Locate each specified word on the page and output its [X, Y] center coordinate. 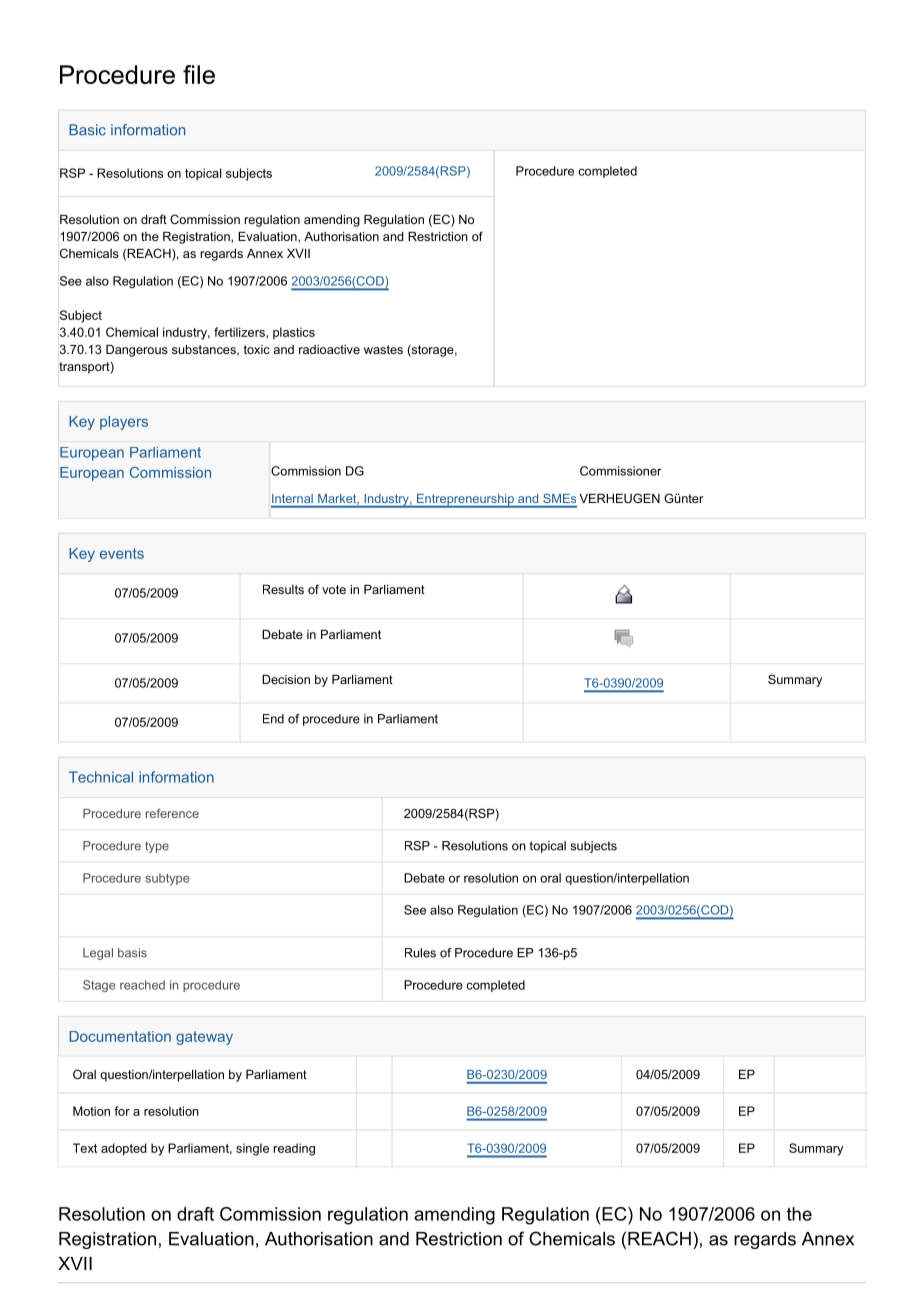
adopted [124, 1149]
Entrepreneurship [465, 501]
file [199, 74]
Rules [420, 953]
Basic [87, 130]
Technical [101, 777]
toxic [257, 349]
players [124, 423]
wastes [383, 349]
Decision [286, 679]
